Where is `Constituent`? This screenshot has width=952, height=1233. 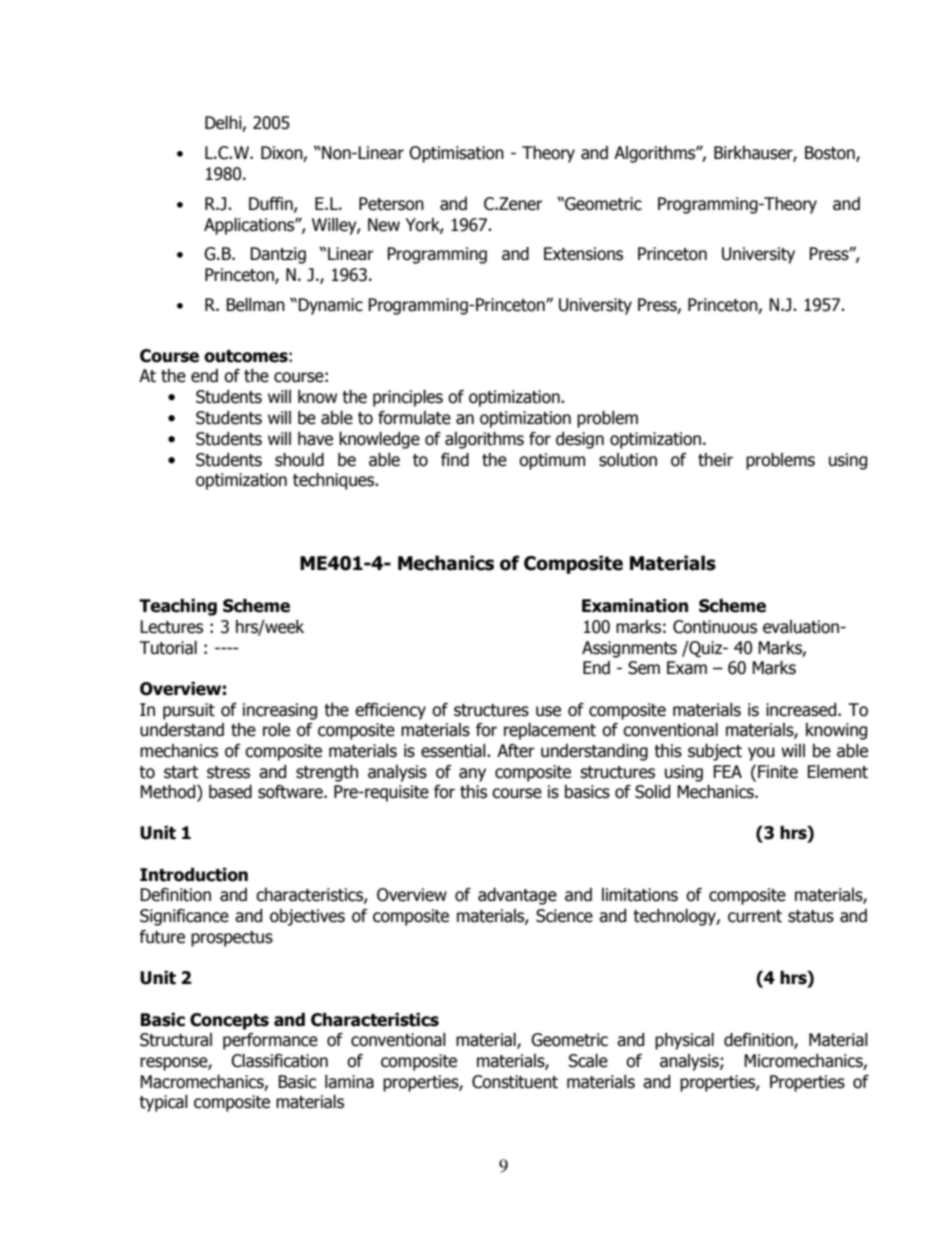 Constituent is located at coordinates (515, 1082).
